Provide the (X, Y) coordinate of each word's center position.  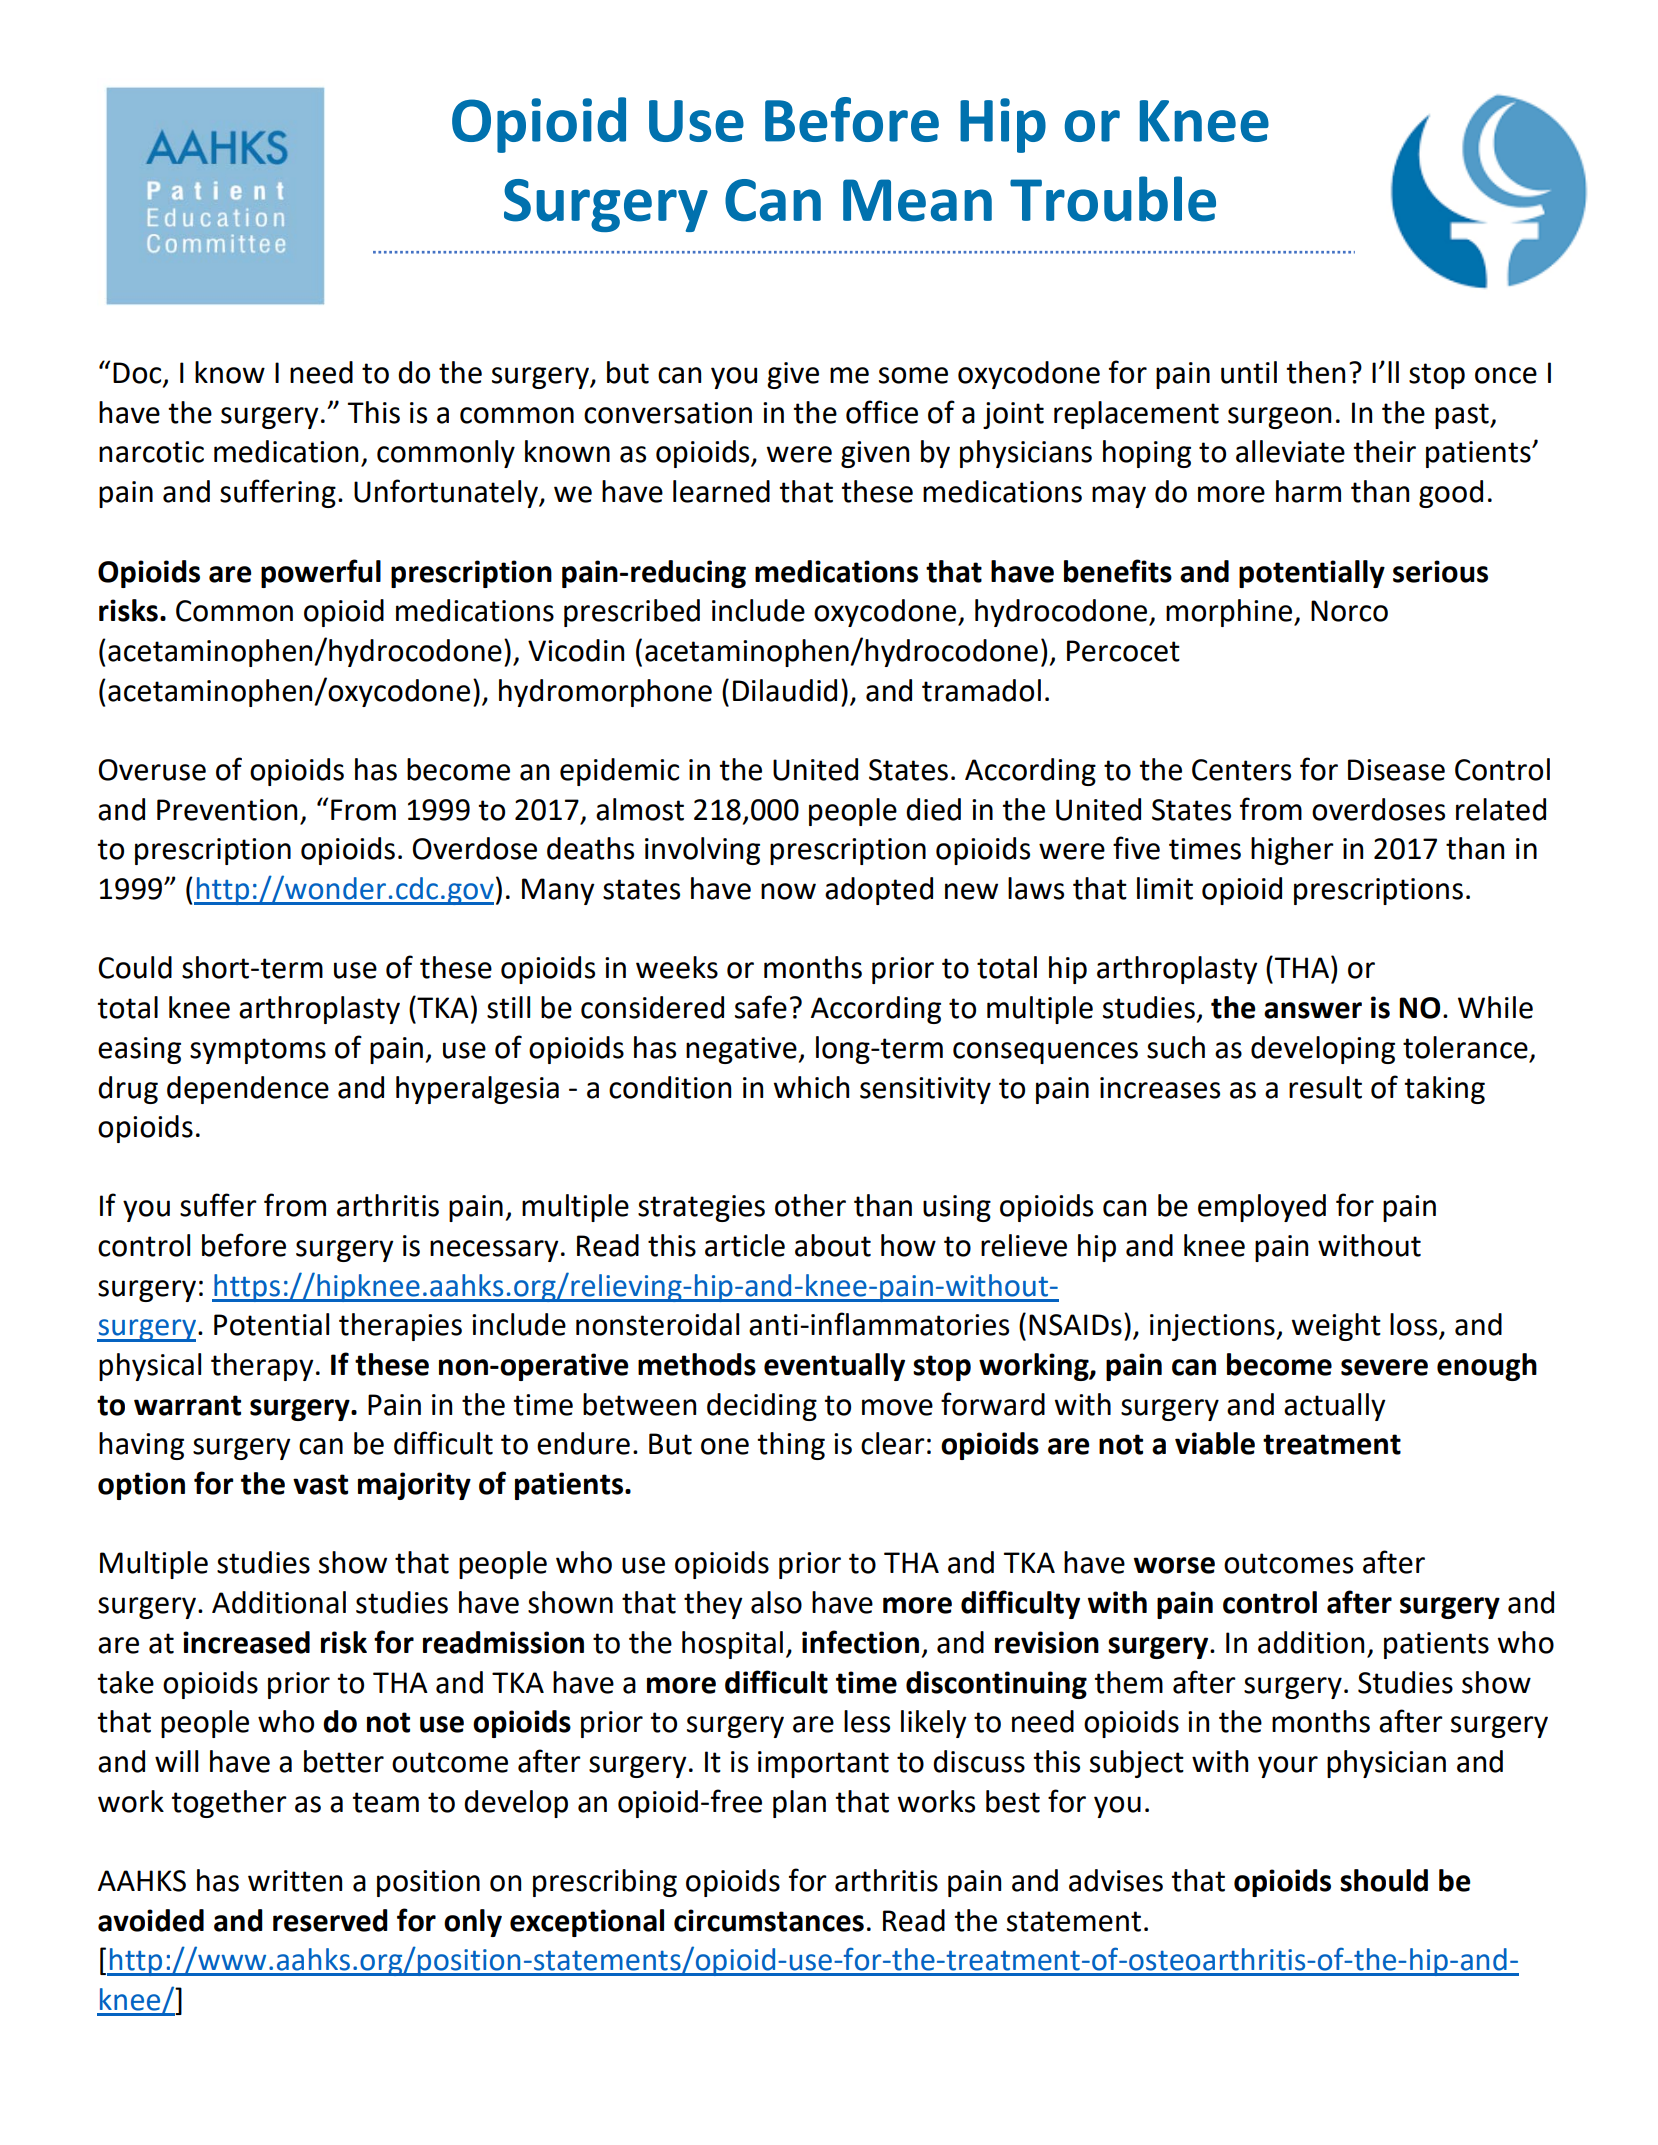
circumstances (769, 1920)
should (1384, 1880)
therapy (262, 1367)
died (933, 809)
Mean (917, 200)
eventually (834, 1367)
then (1315, 372)
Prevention (227, 810)
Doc (138, 374)
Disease (1396, 770)
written (295, 1881)
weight (1336, 1327)
